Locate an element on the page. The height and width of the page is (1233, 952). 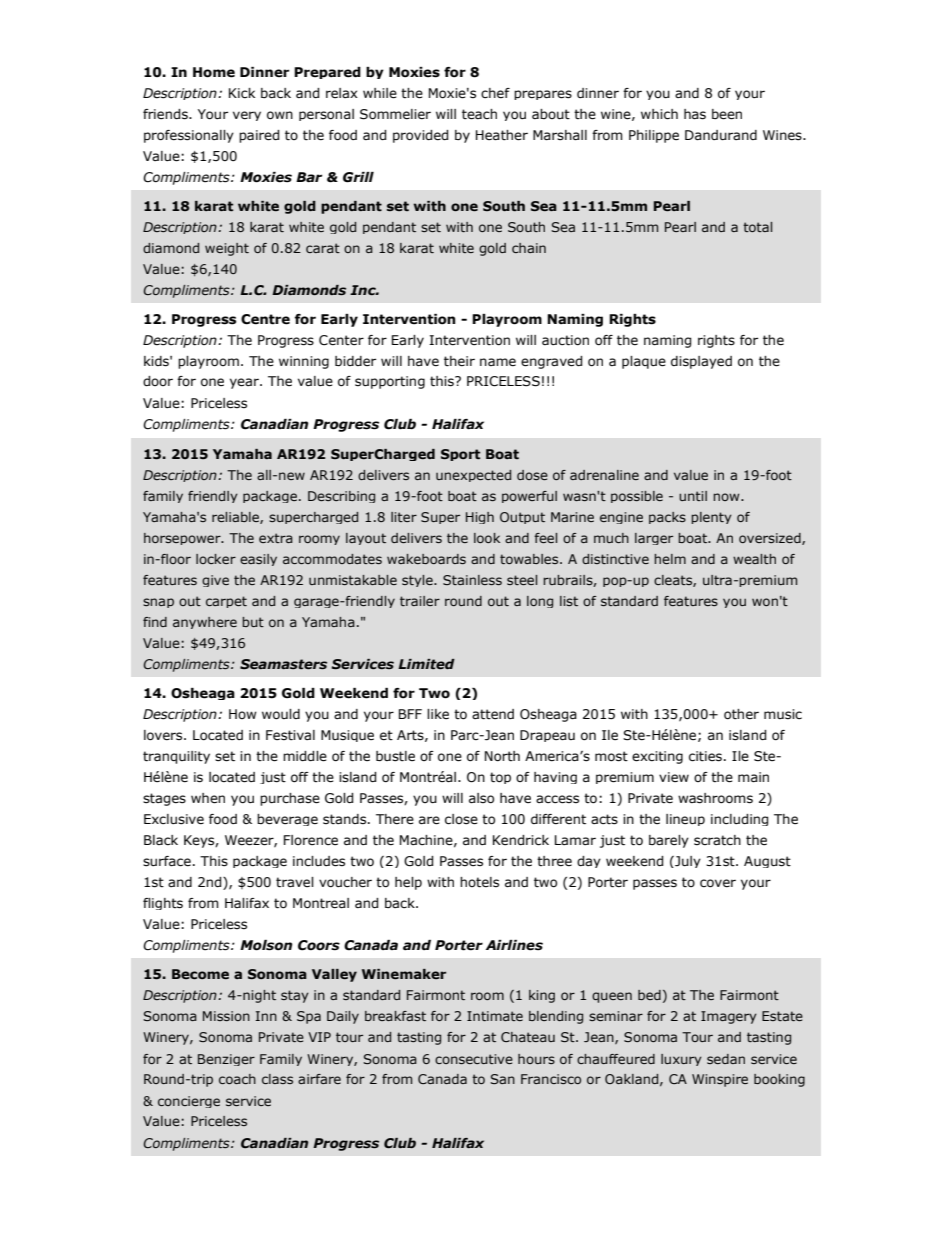
been is located at coordinates (727, 114).
